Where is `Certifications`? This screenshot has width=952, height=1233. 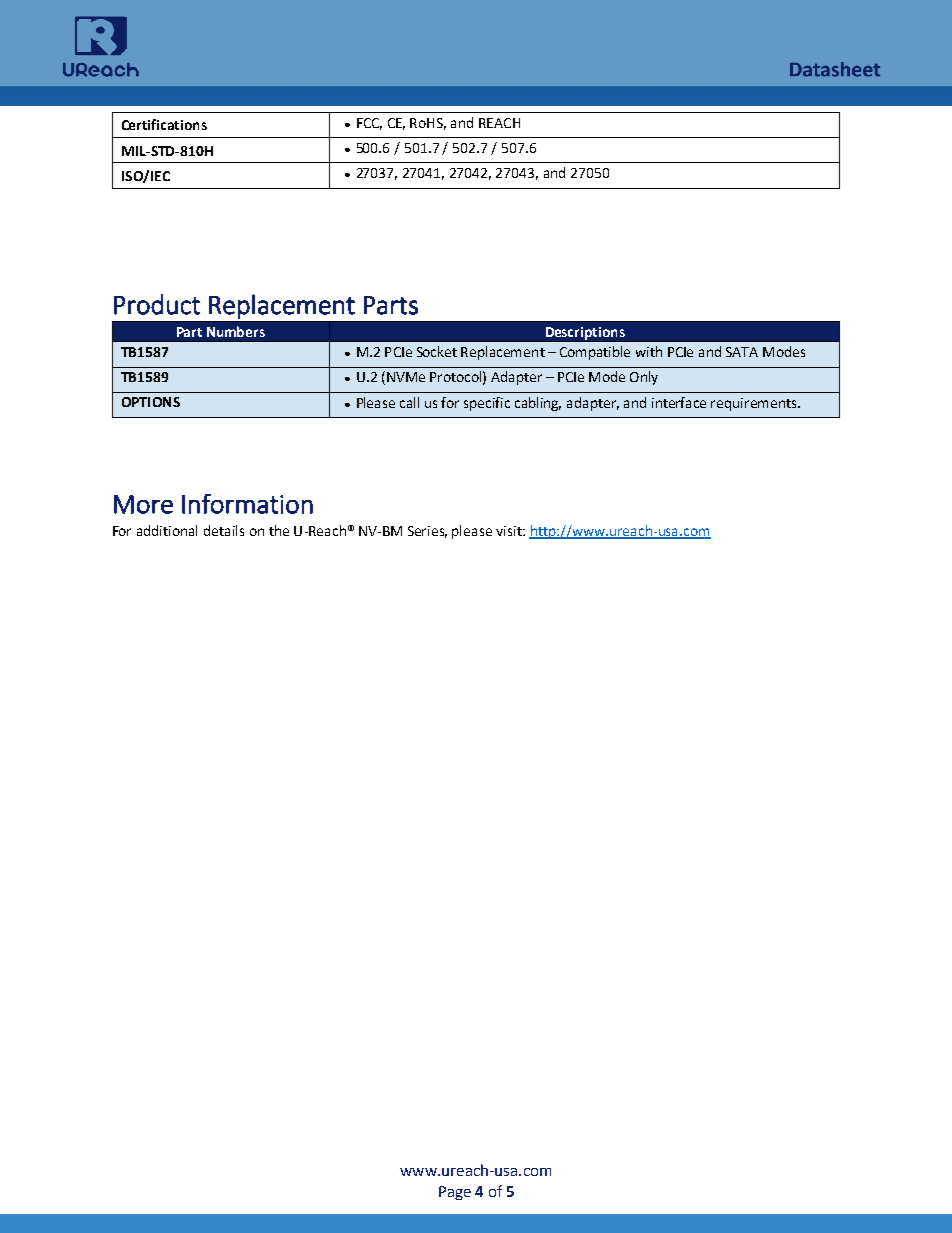
Certifications is located at coordinates (164, 124).
